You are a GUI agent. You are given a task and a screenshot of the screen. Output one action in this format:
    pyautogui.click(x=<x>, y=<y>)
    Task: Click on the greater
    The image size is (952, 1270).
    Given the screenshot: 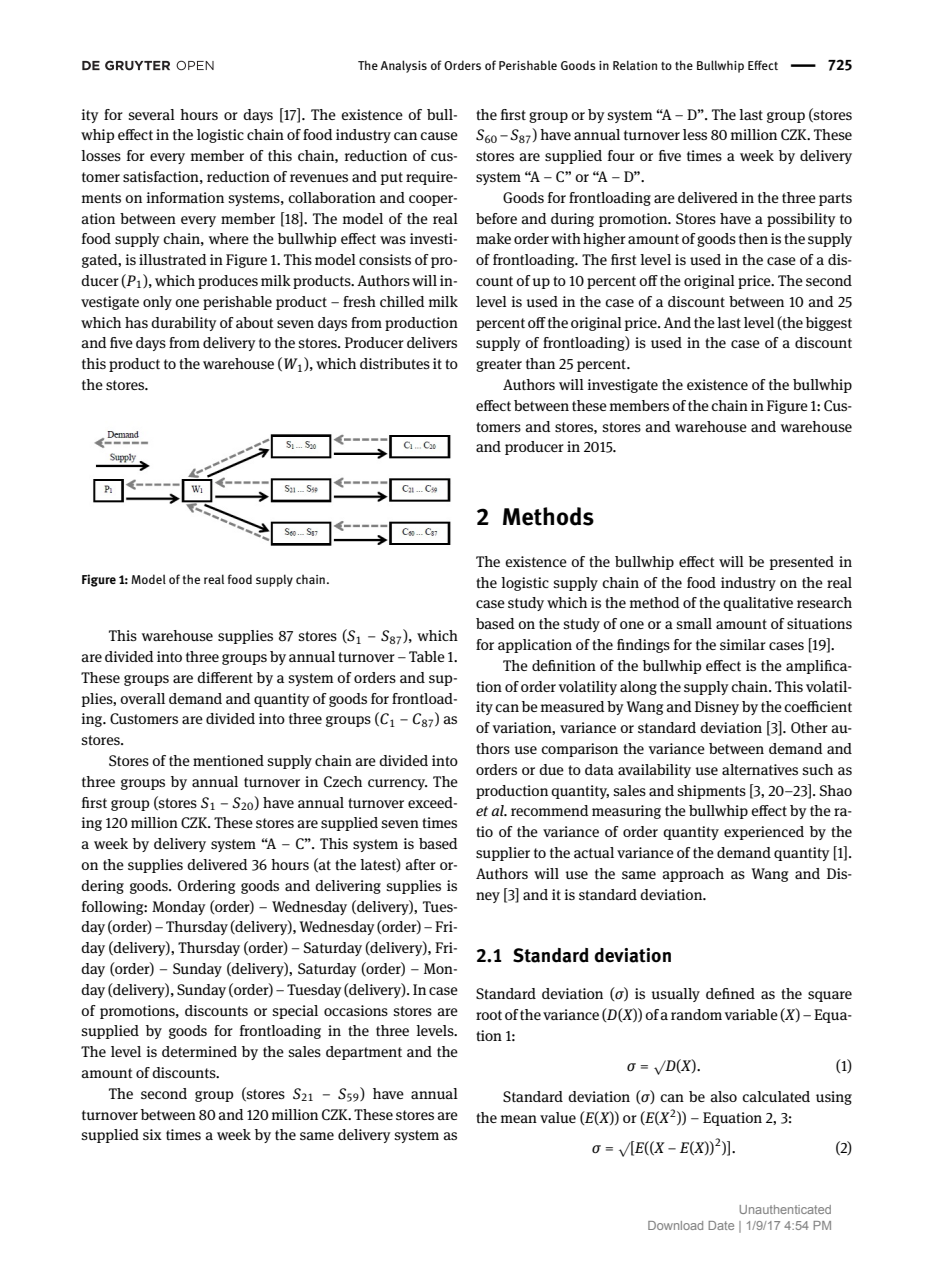 What is the action you would take?
    pyautogui.click(x=499, y=365)
